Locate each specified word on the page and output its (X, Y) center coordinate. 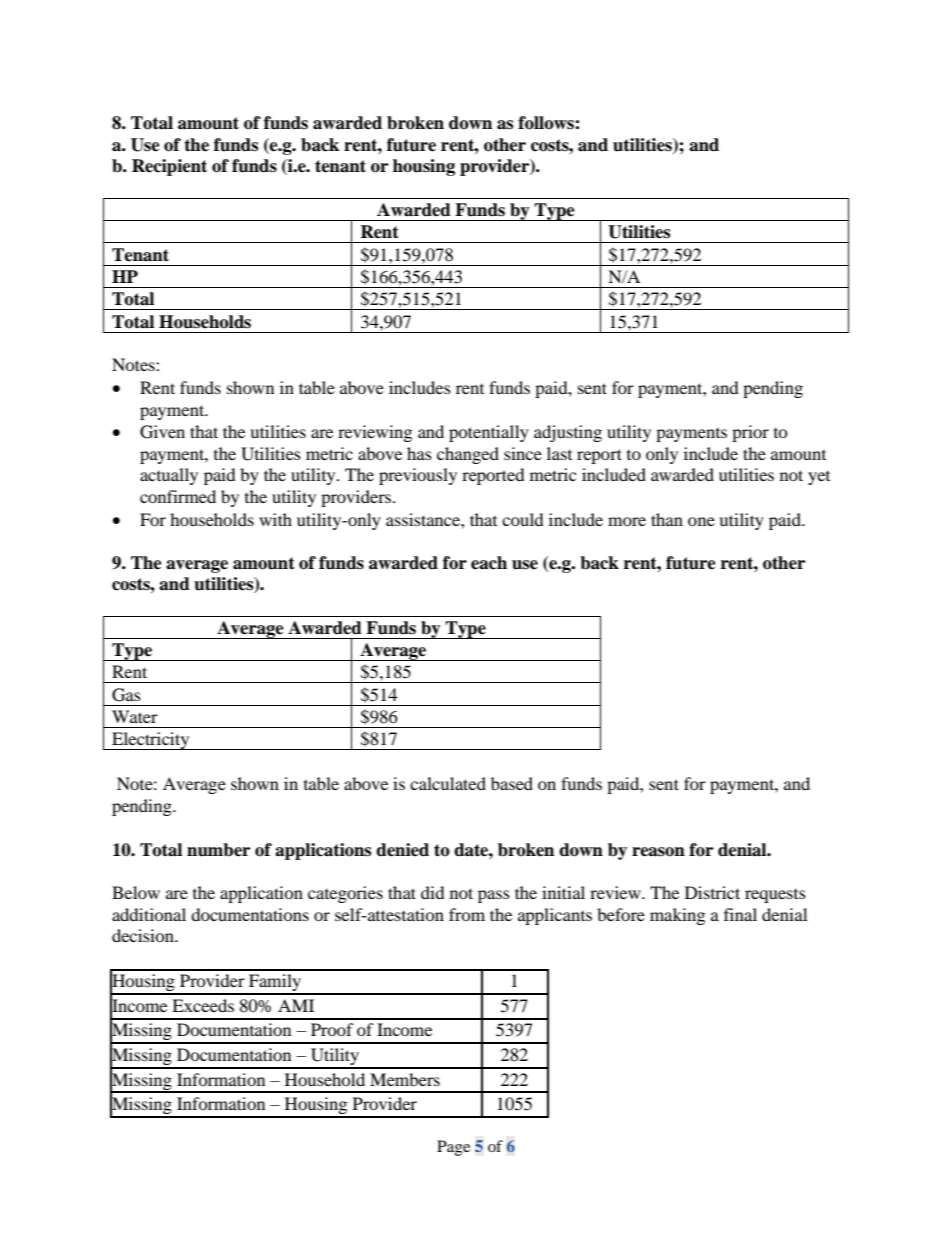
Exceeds (203, 1005)
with (275, 519)
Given (162, 432)
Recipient (169, 167)
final (740, 914)
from (467, 914)
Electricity (151, 741)
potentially (489, 433)
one (701, 521)
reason (658, 852)
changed (468, 455)
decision (144, 935)
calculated (448, 783)
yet (819, 478)
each (489, 563)
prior (750, 433)
